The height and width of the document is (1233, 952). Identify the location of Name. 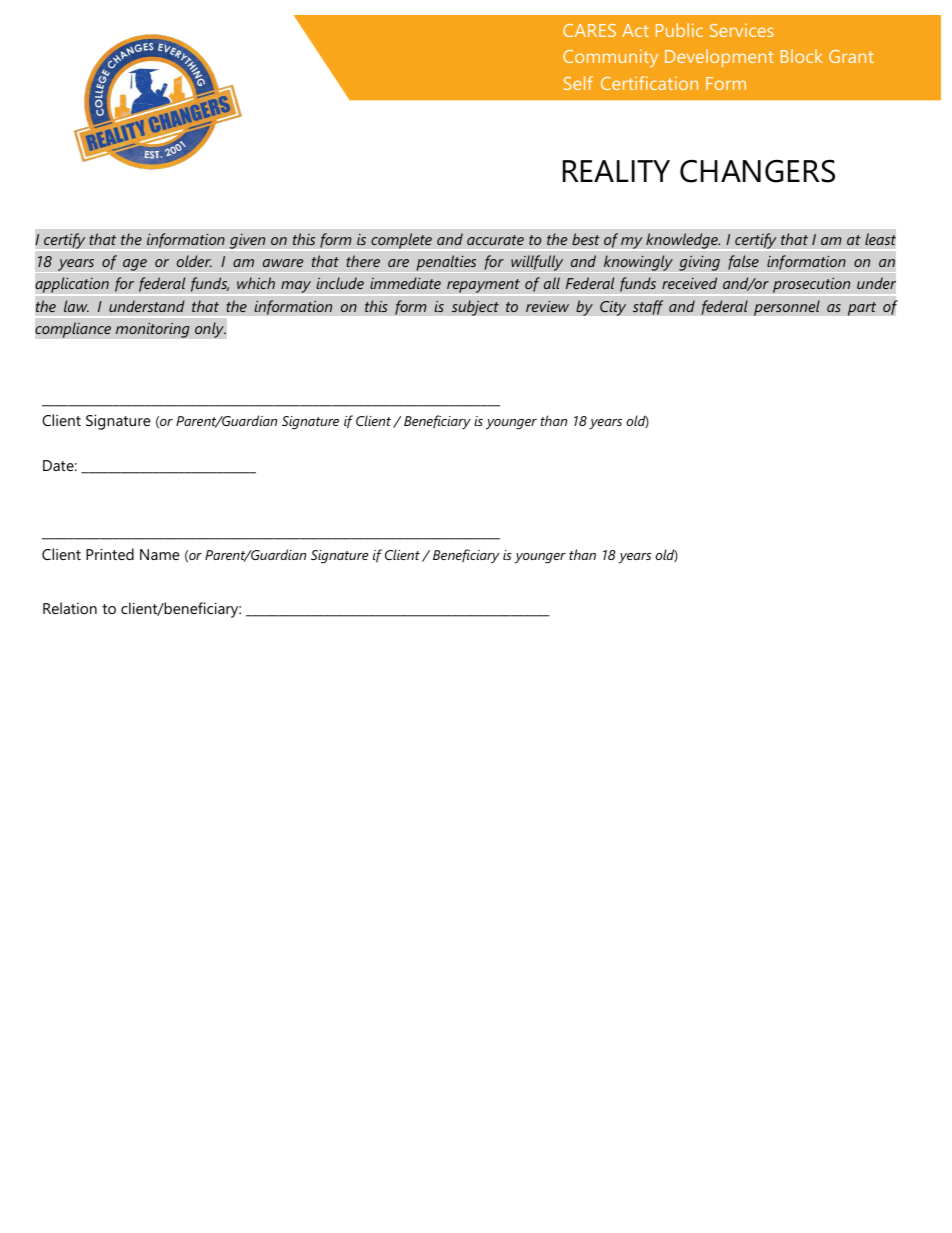
(160, 554).
